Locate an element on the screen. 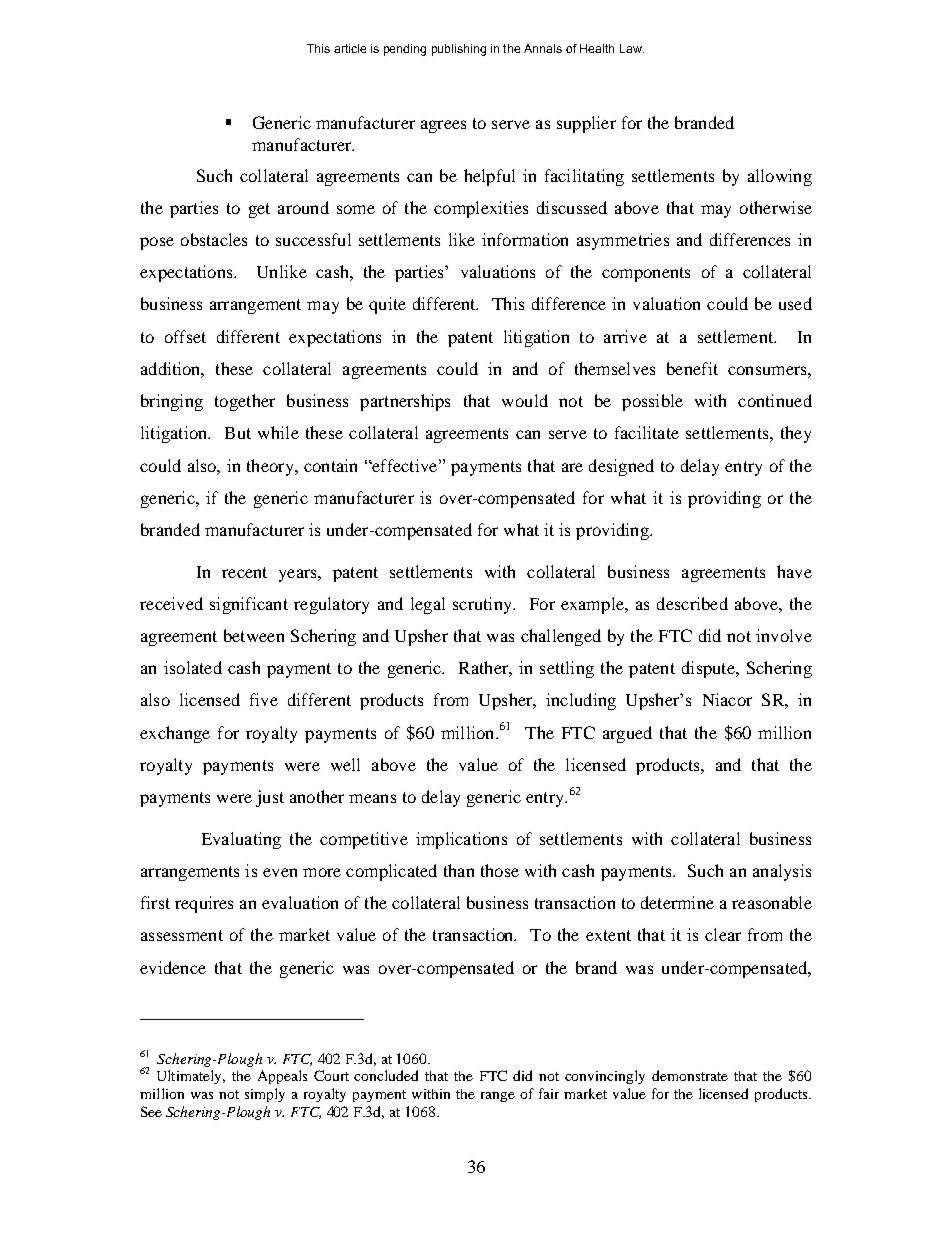 The height and width of the screenshot is (1233, 952). described is located at coordinates (692, 603).
